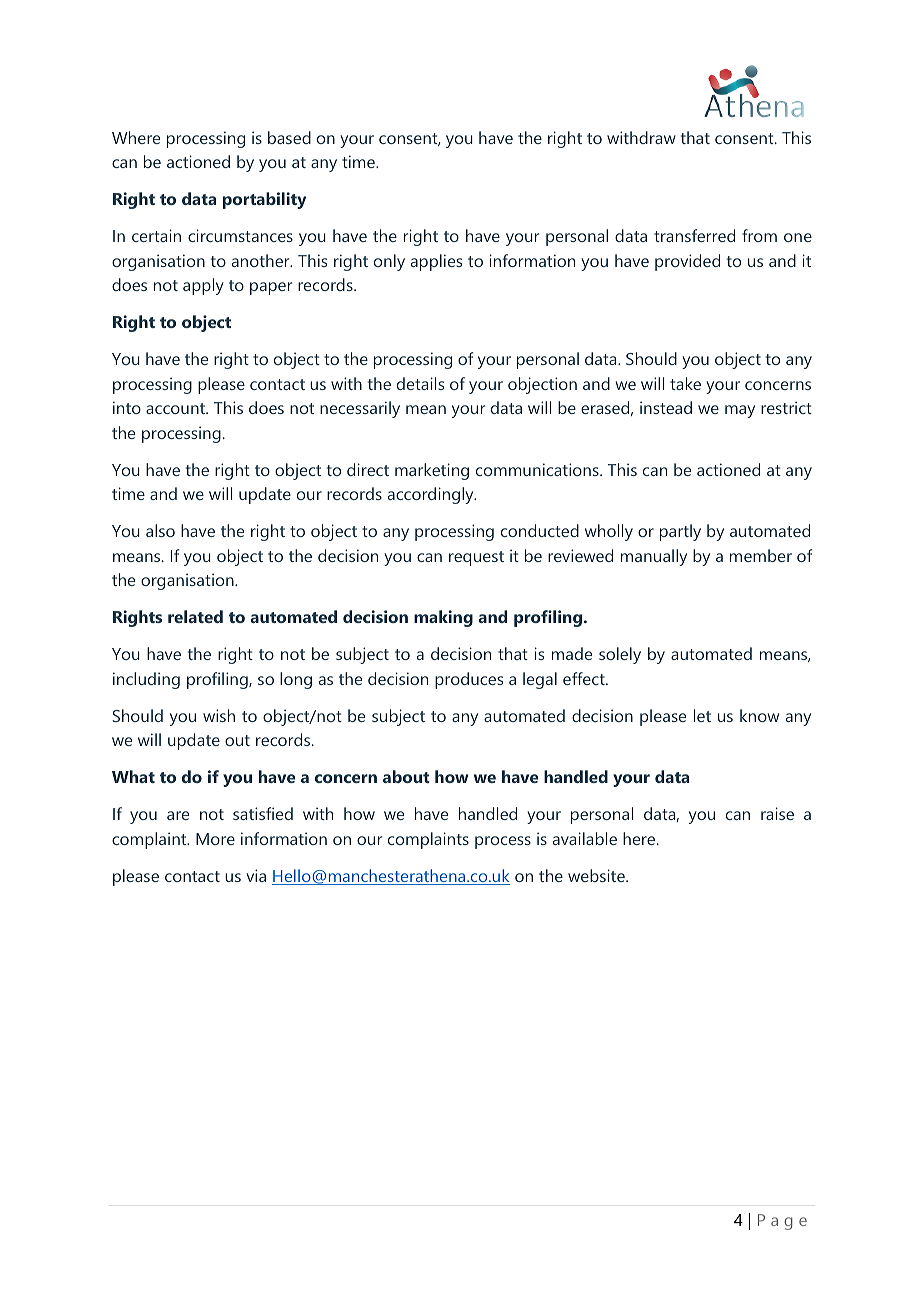 The image size is (924, 1308). I want to click on applies, so click(436, 262).
